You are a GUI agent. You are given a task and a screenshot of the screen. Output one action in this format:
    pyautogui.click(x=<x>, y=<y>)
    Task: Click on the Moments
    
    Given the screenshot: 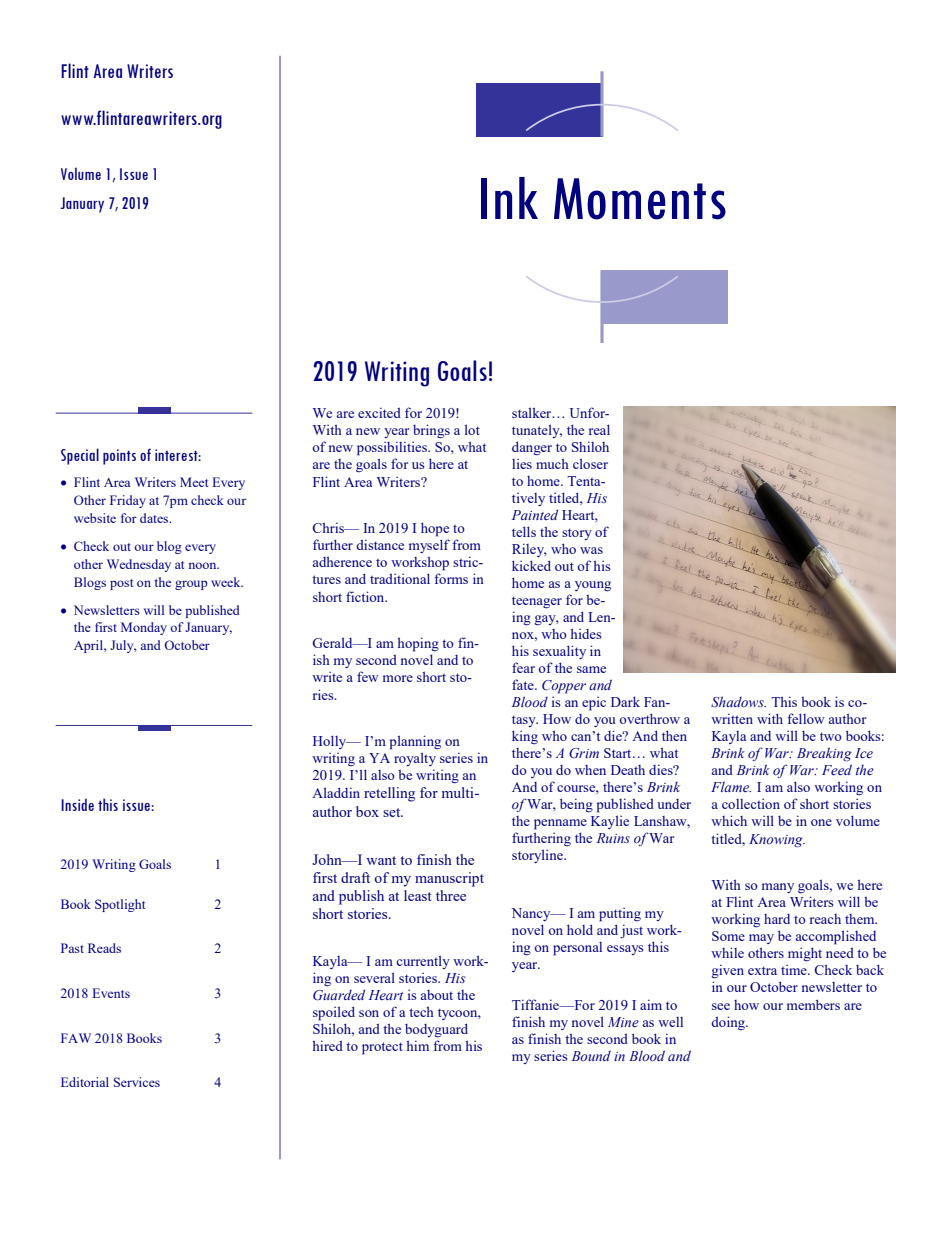 What is the action you would take?
    pyautogui.click(x=640, y=199)
